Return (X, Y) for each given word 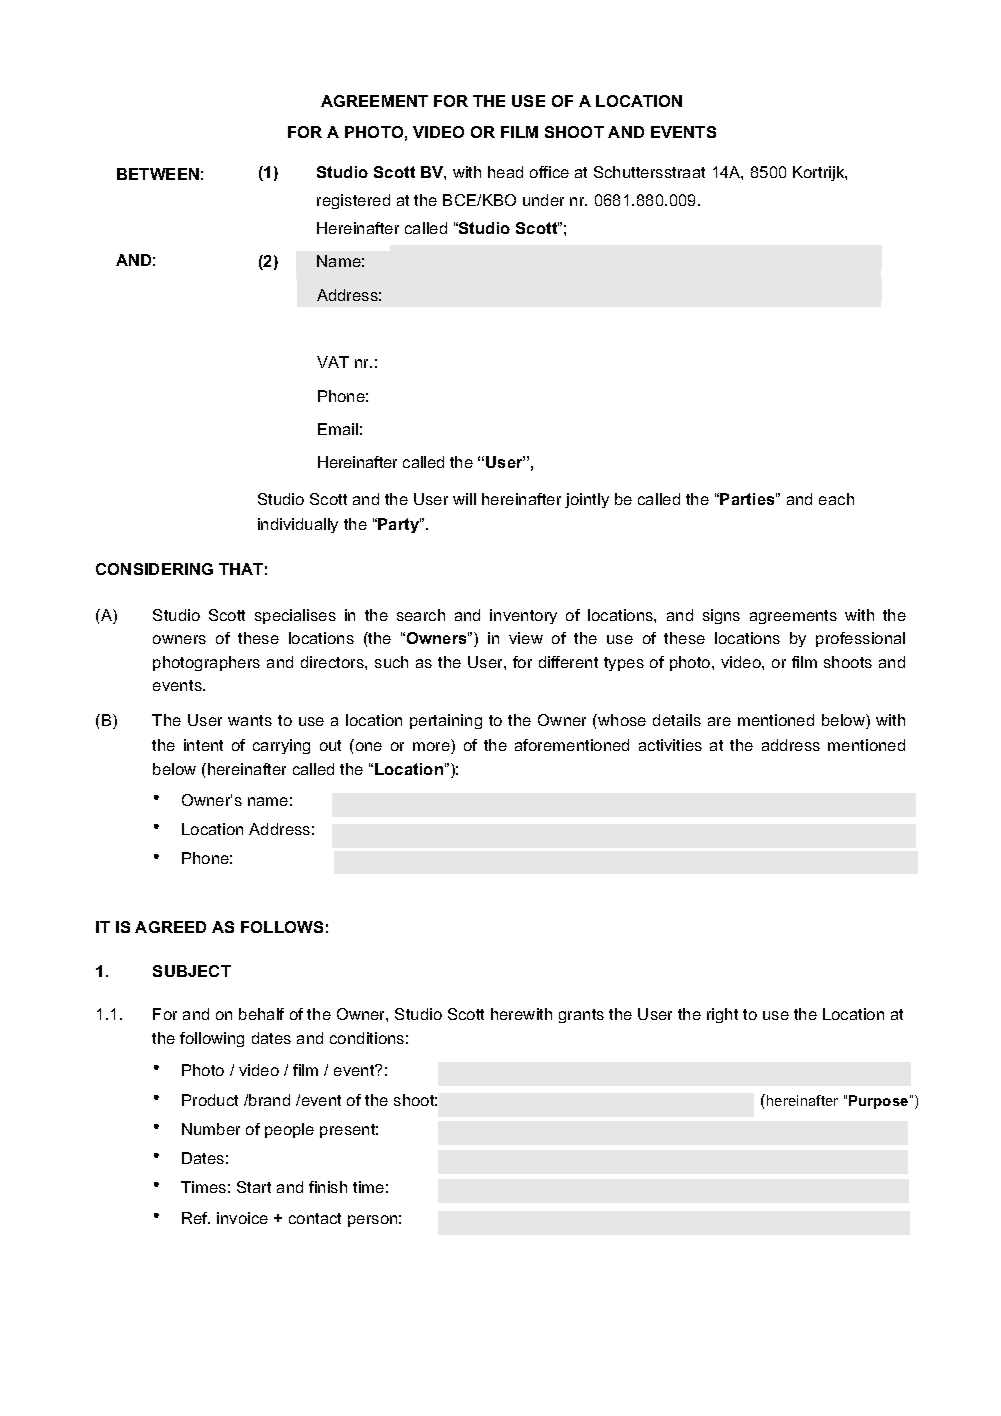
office (549, 172)
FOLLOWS (282, 927)
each (836, 499)
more (432, 748)
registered (353, 201)
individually (298, 525)
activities (670, 745)
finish (328, 1187)
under (543, 200)
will (464, 499)
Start (254, 1187)
